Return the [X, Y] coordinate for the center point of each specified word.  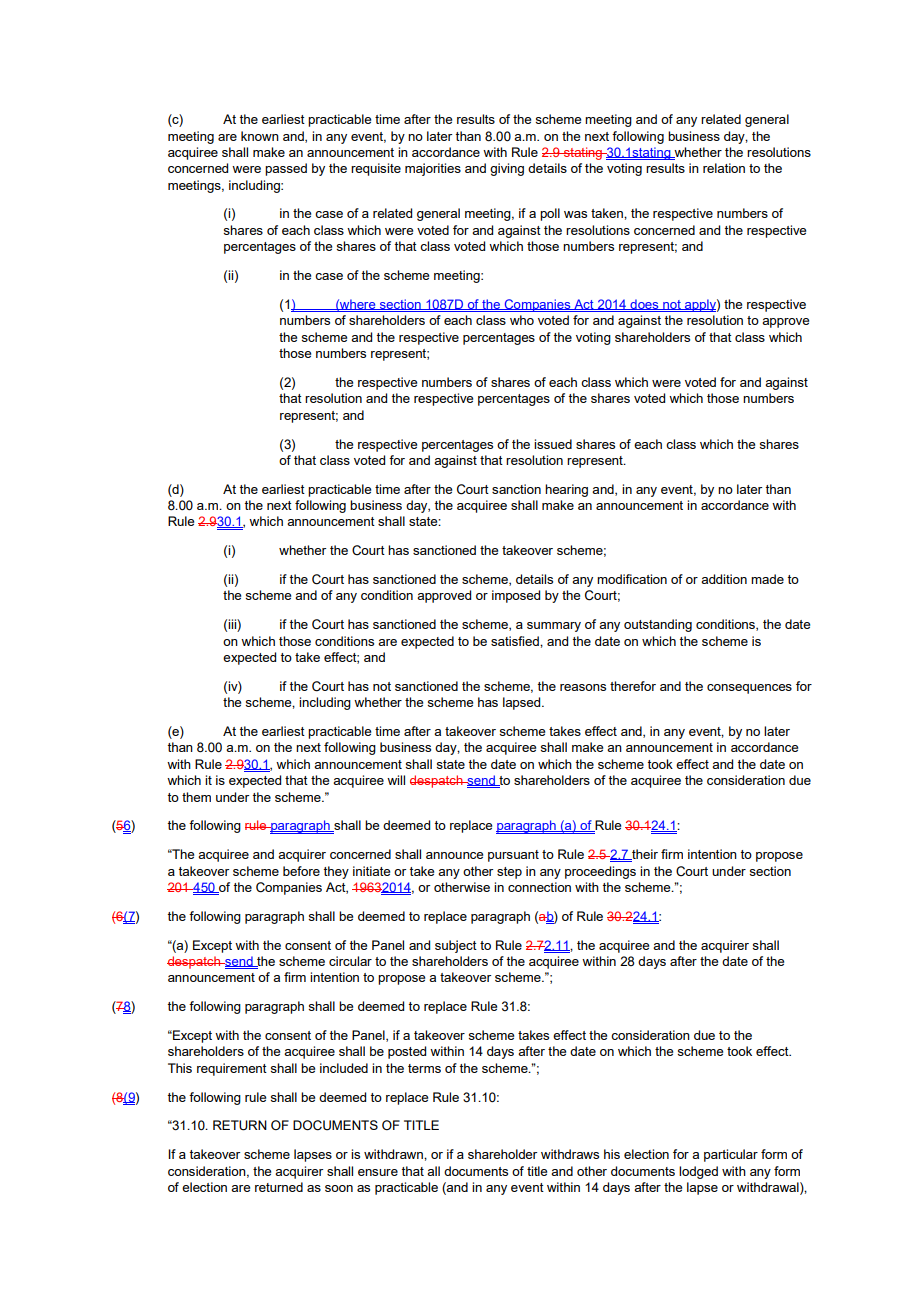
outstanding [658, 625]
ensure [378, 1172]
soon [339, 1188]
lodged [698, 1172]
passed [286, 169]
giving [507, 169]
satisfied [516, 641]
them [196, 797]
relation [724, 168]
